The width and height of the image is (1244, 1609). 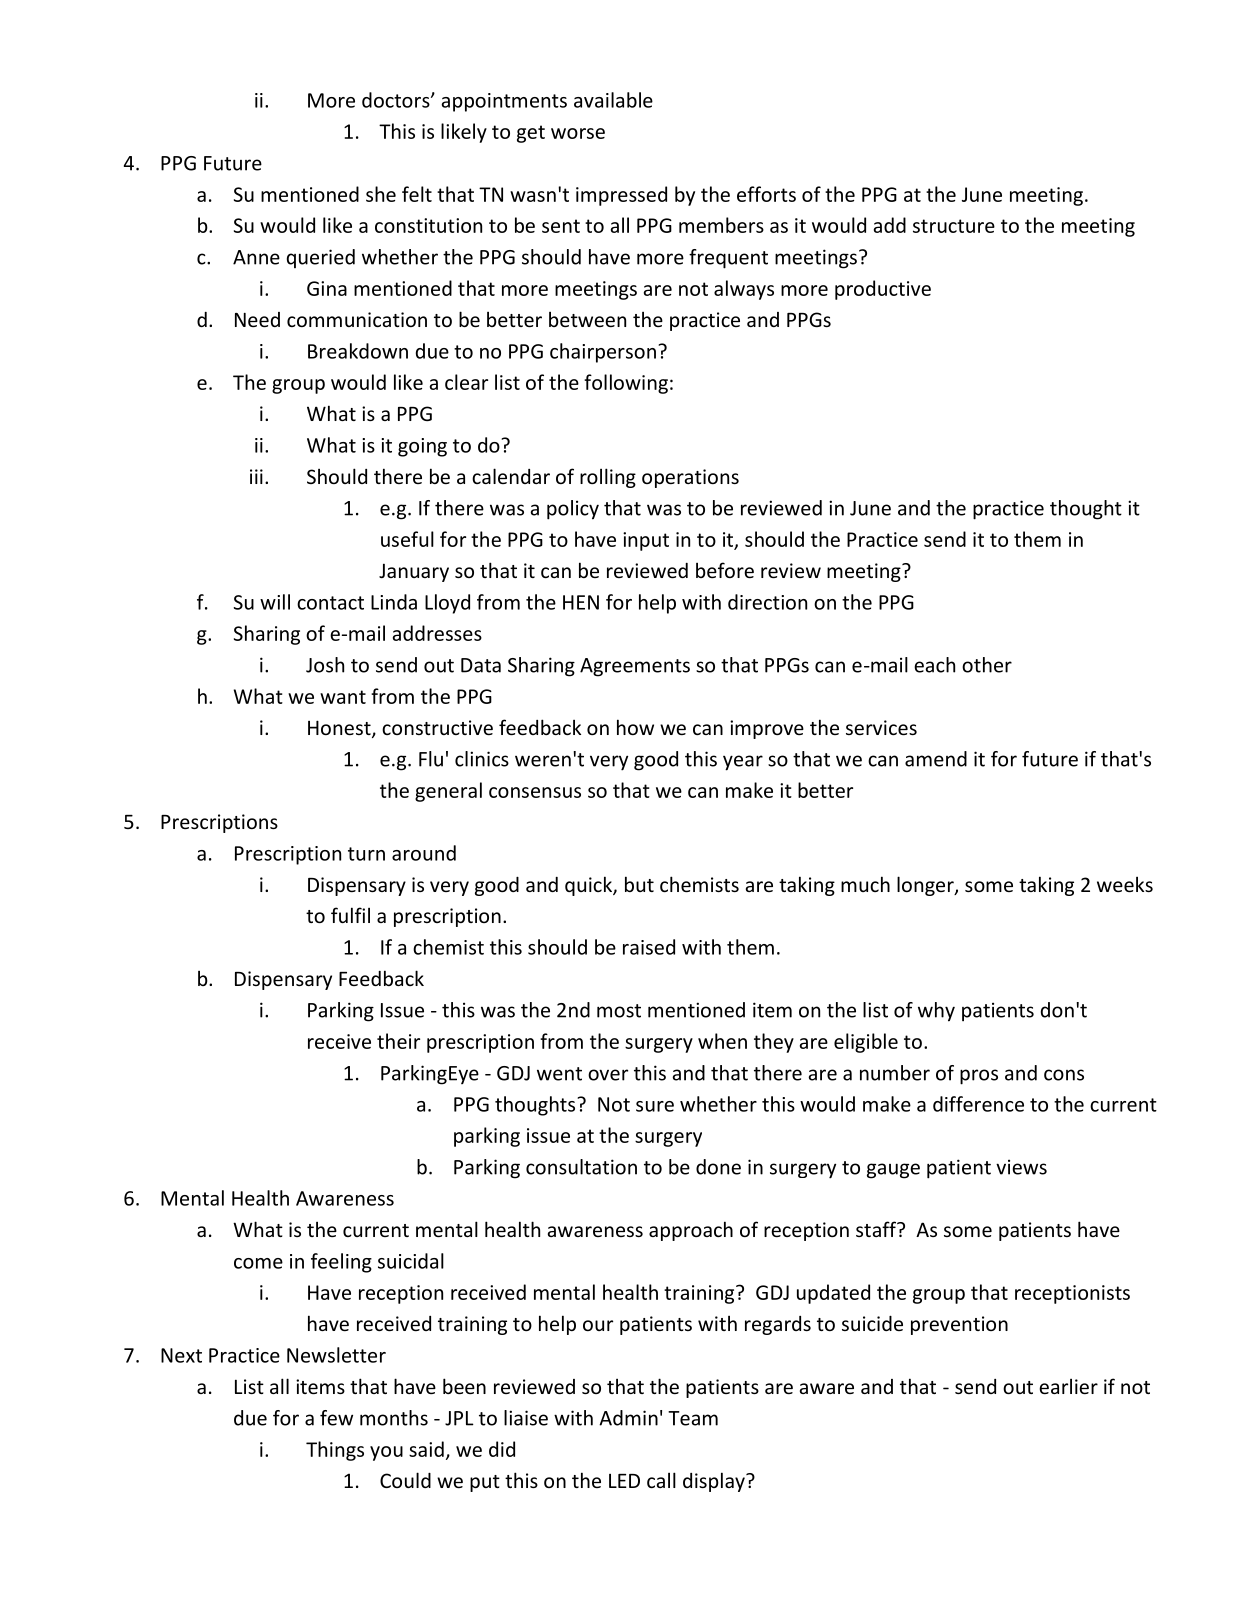 I want to click on other, so click(x=987, y=665).
